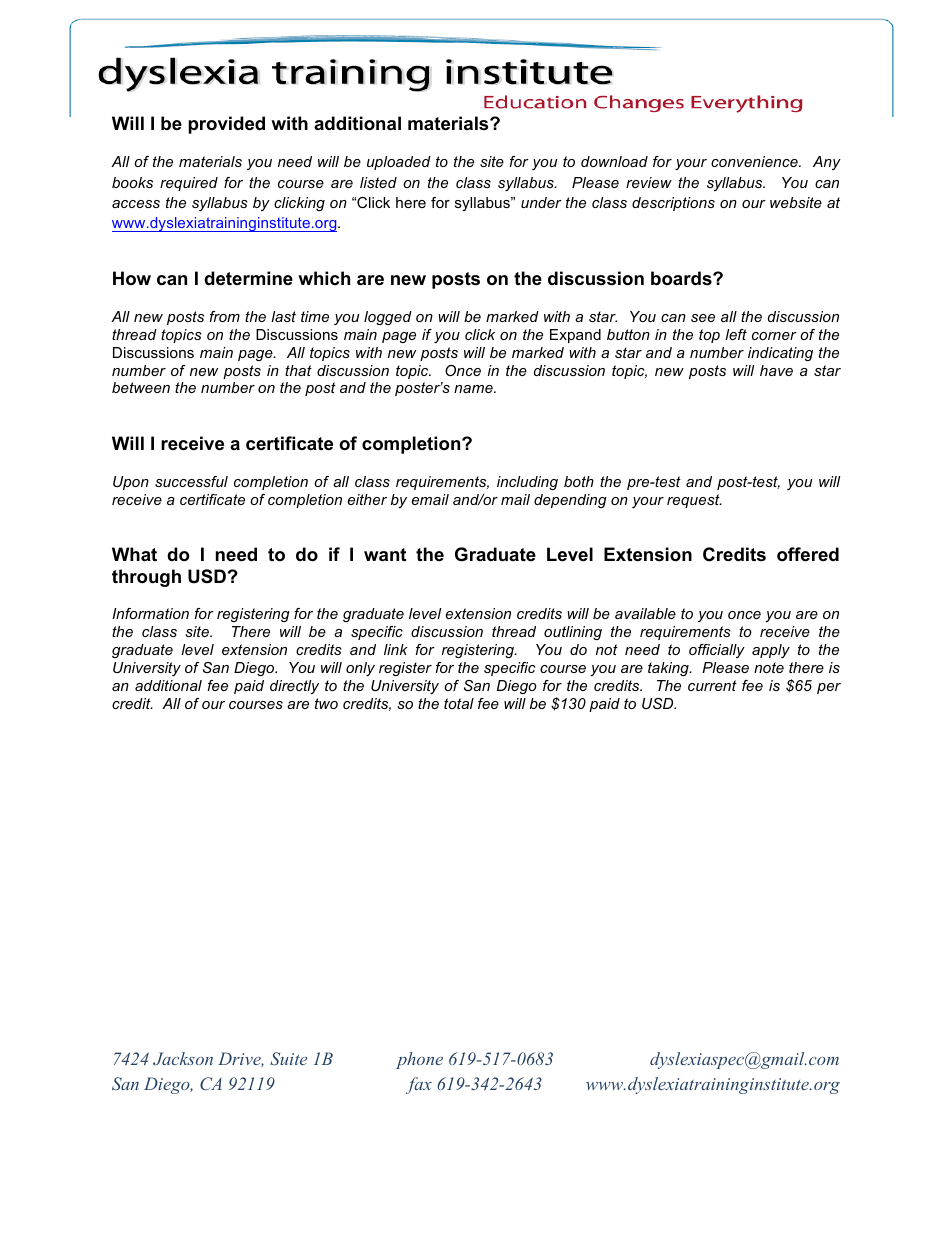  Describe the element at coordinates (776, 370) in the page. I see `have` at that location.
